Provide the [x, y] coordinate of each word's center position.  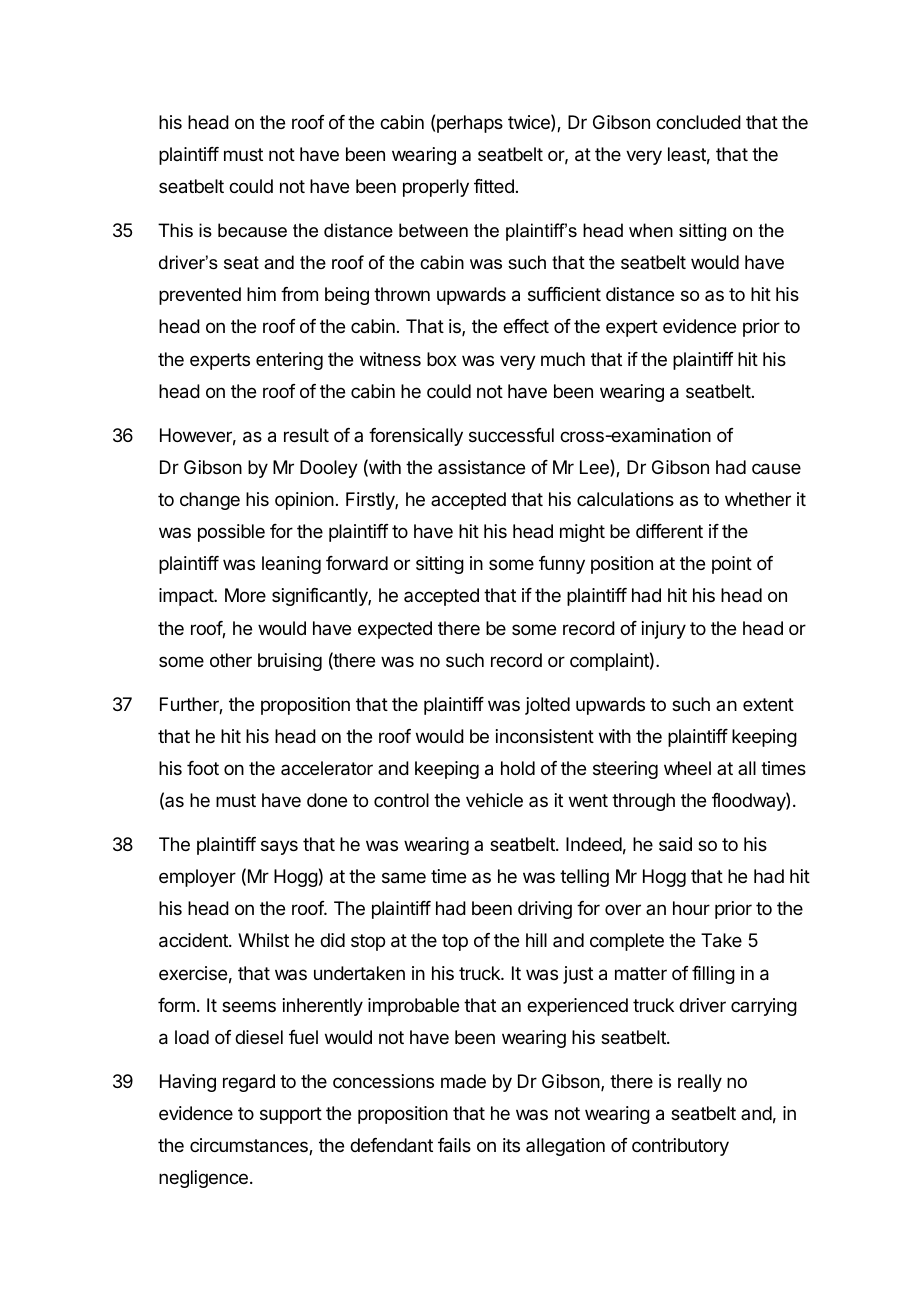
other [231, 660]
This [175, 230]
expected [395, 630]
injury [664, 630]
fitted [494, 186]
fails [454, 1145]
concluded [698, 122]
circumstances [250, 1146]
